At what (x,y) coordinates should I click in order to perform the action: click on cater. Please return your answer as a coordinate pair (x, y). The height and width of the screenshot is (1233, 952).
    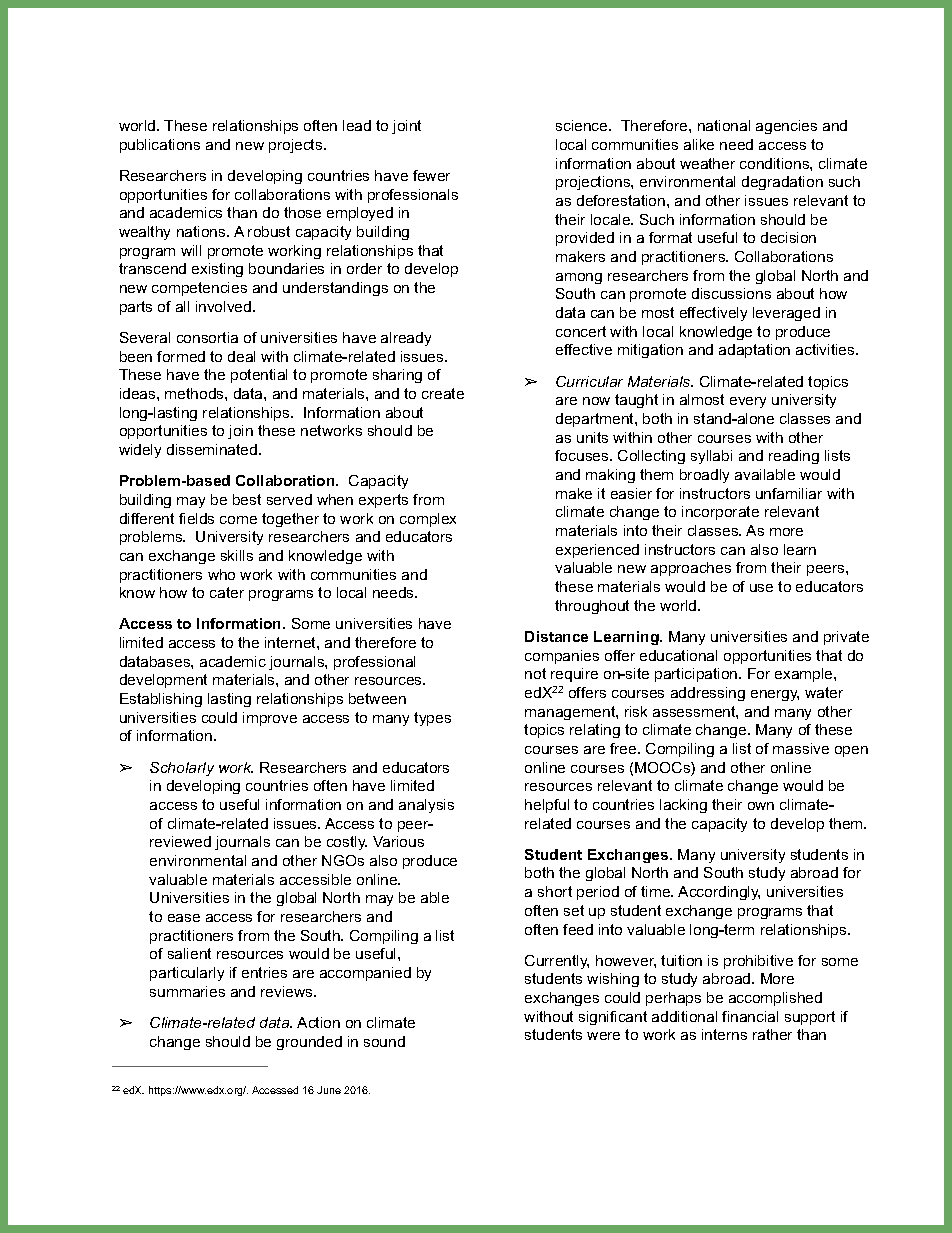
    Looking at the image, I should click on (227, 592).
